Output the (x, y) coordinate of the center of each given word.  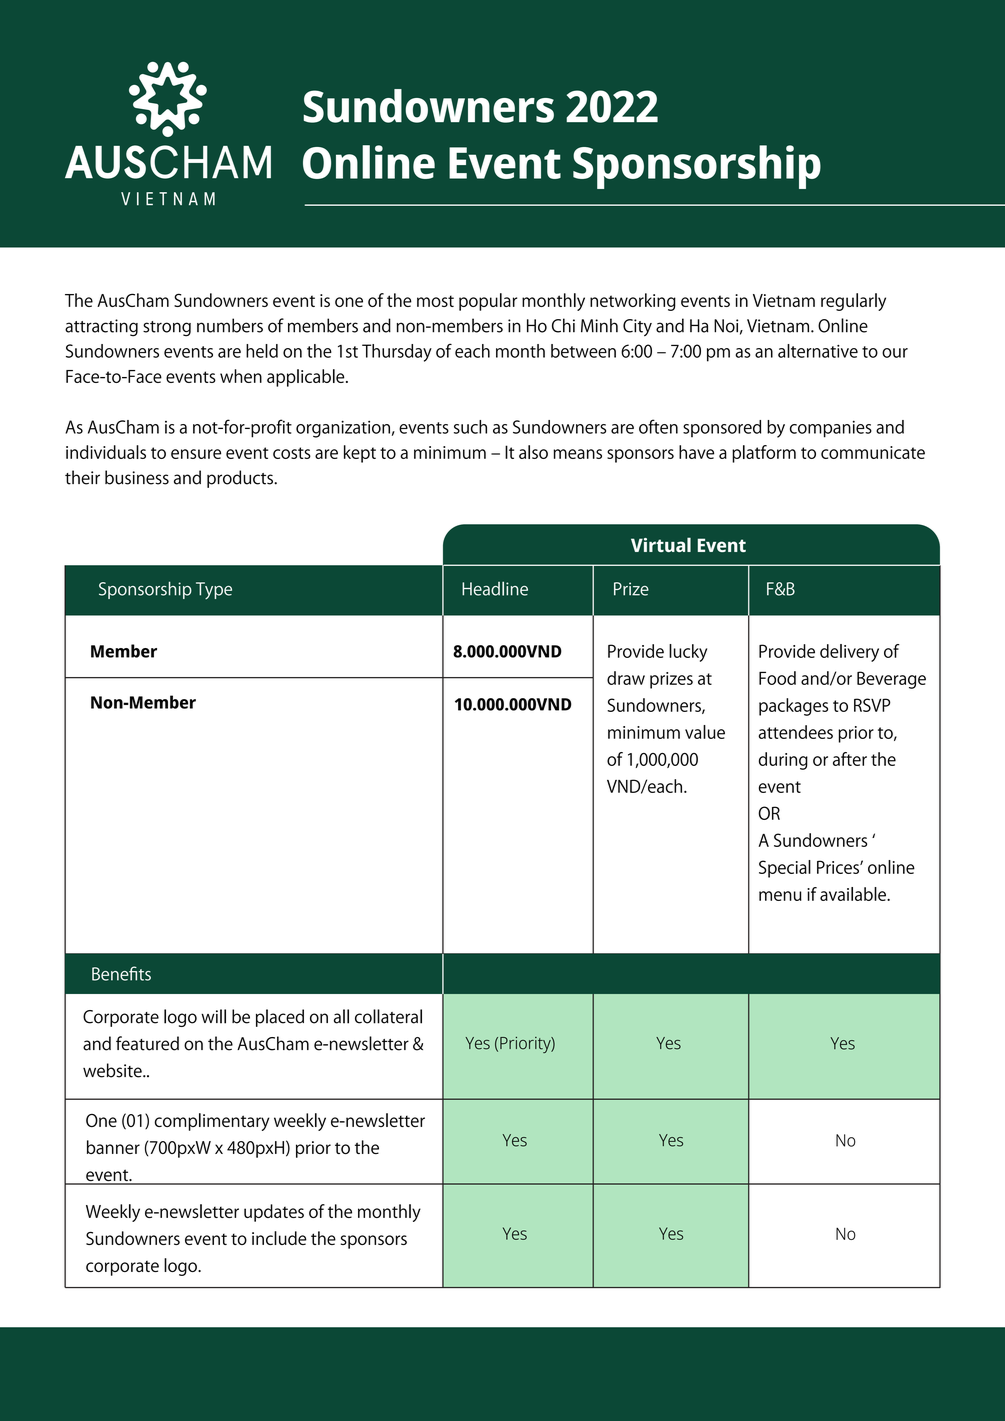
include (279, 1238)
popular (488, 302)
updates (274, 1213)
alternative (818, 351)
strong (167, 329)
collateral (388, 1016)
